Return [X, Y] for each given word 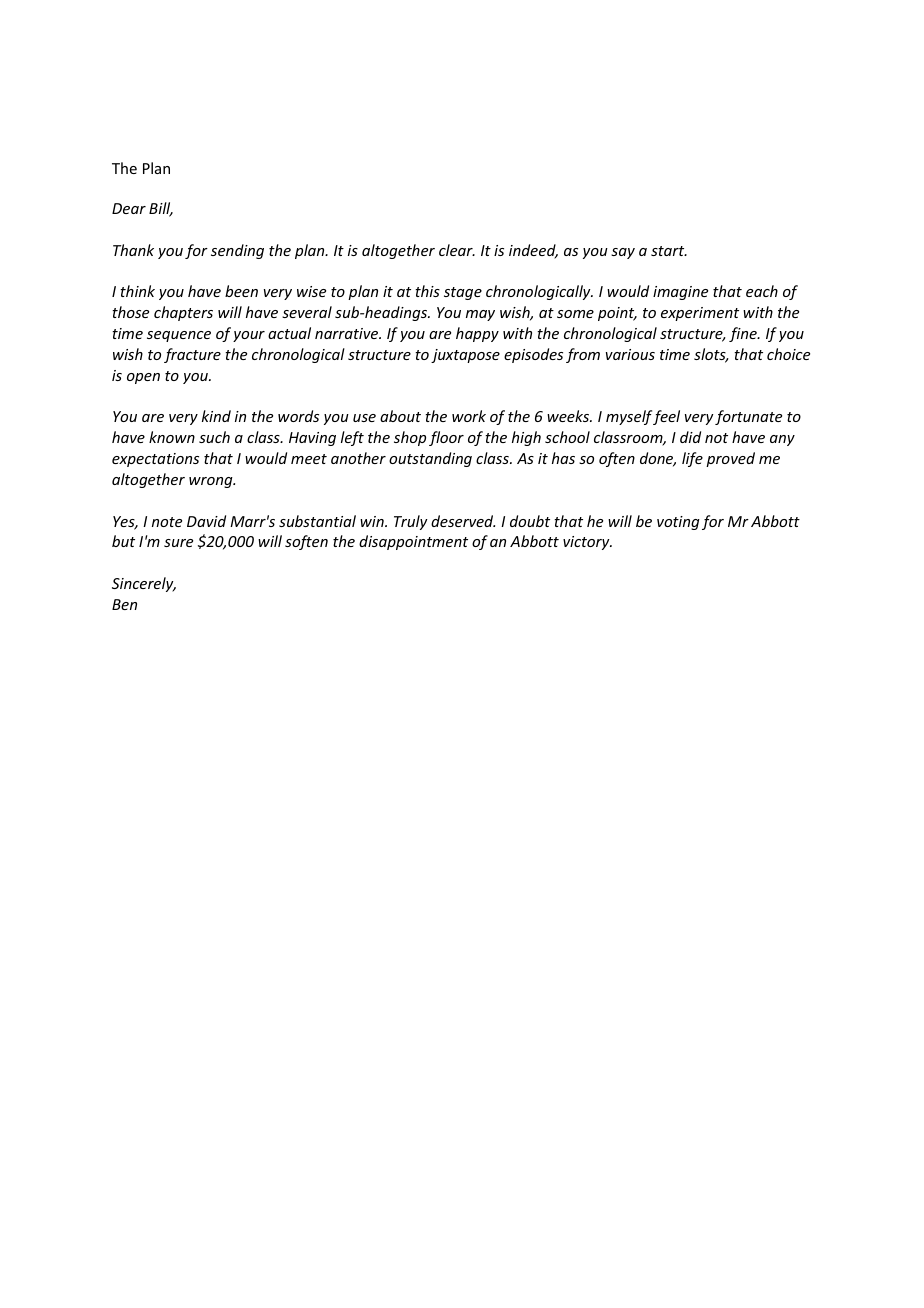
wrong [212, 482]
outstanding [430, 459]
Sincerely [144, 584]
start [669, 251]
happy [477, 334]
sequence [179, 336]
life [692, 459]
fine [744, 334]
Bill [161, 209]
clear [457, 250]
